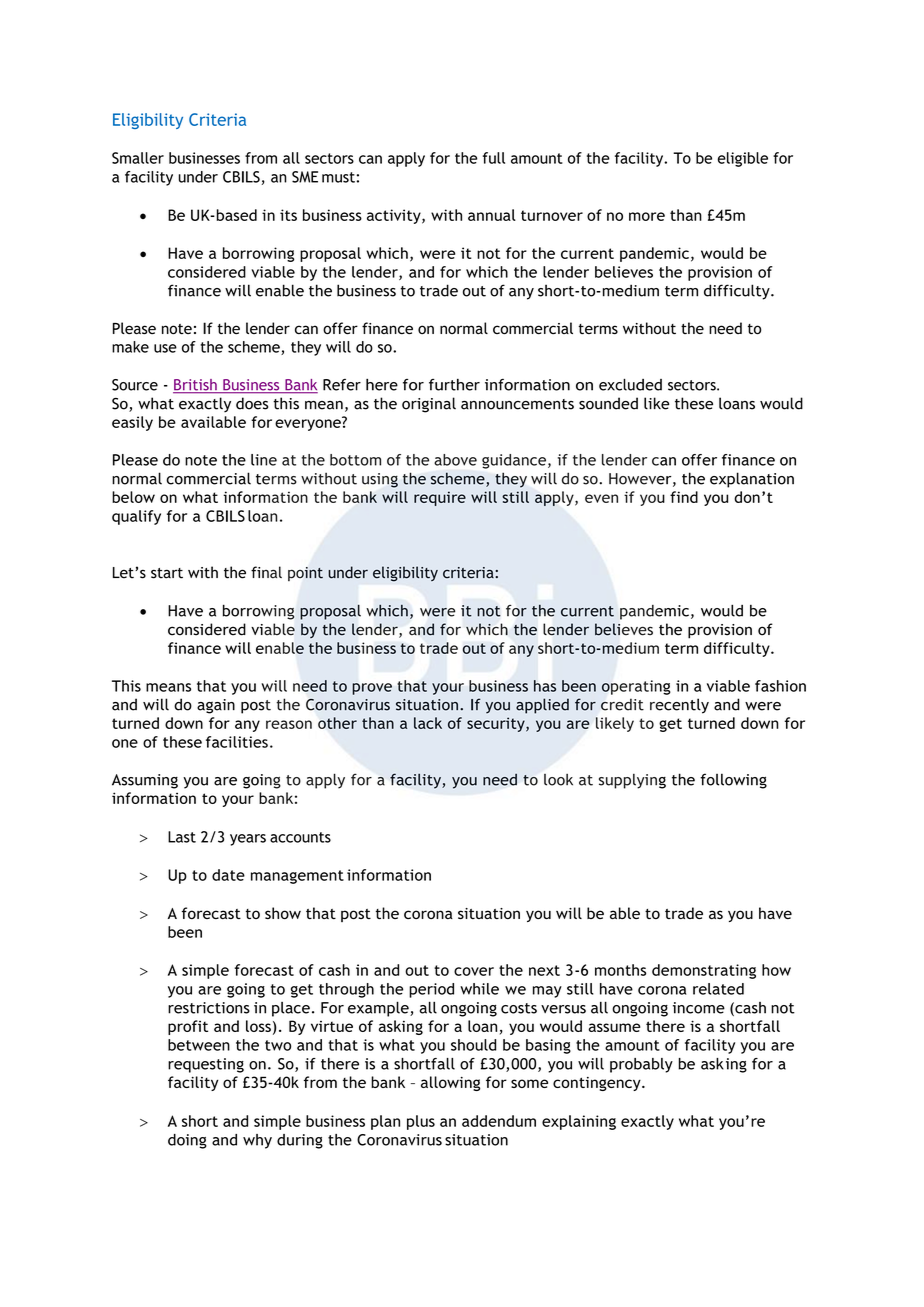 Image resolution: width=924 pixels, height=1307 pixels. I want to click on annual, so click(492, 215).
